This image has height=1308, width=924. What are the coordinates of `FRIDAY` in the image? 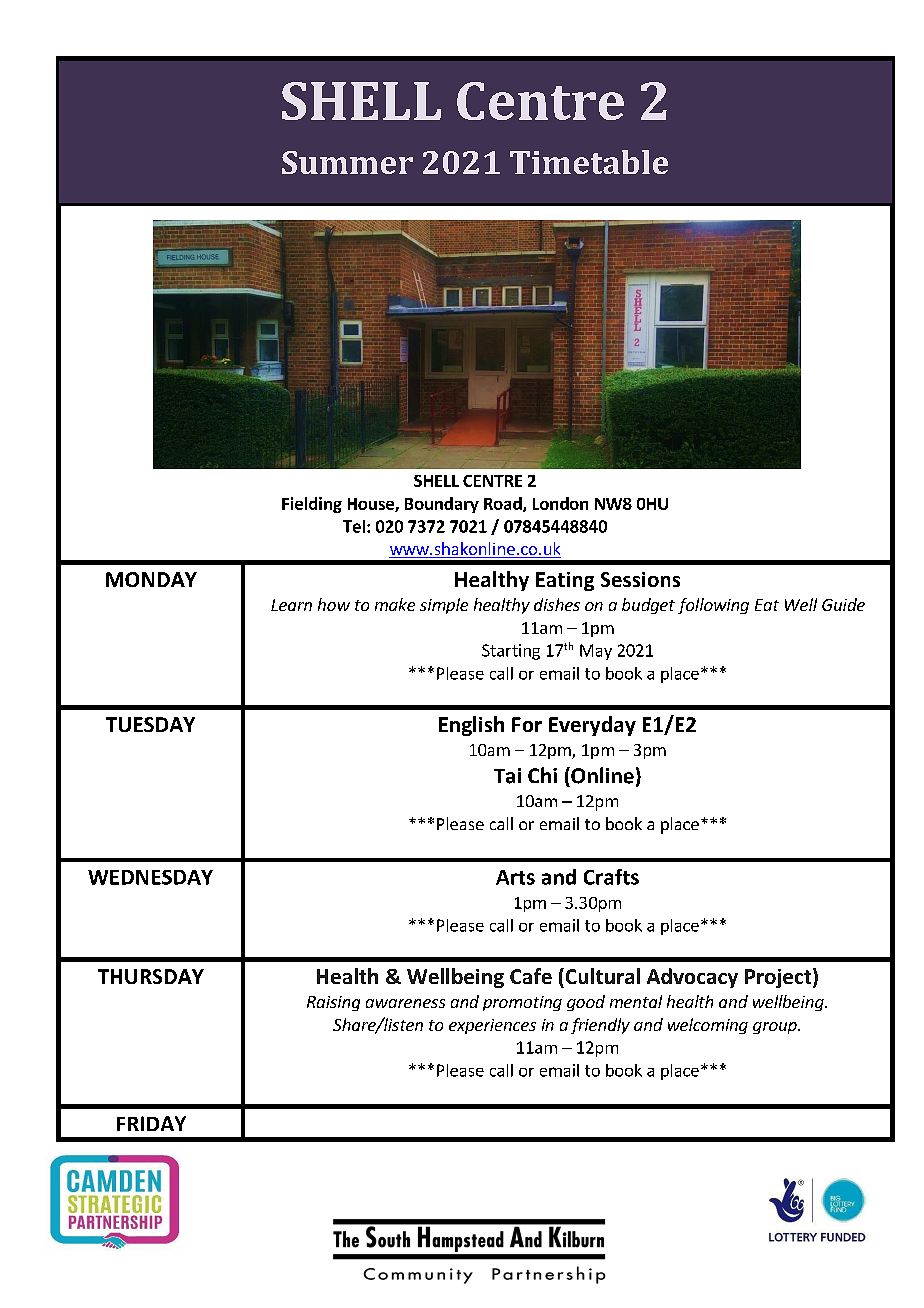 It's located at (151, 1123).
